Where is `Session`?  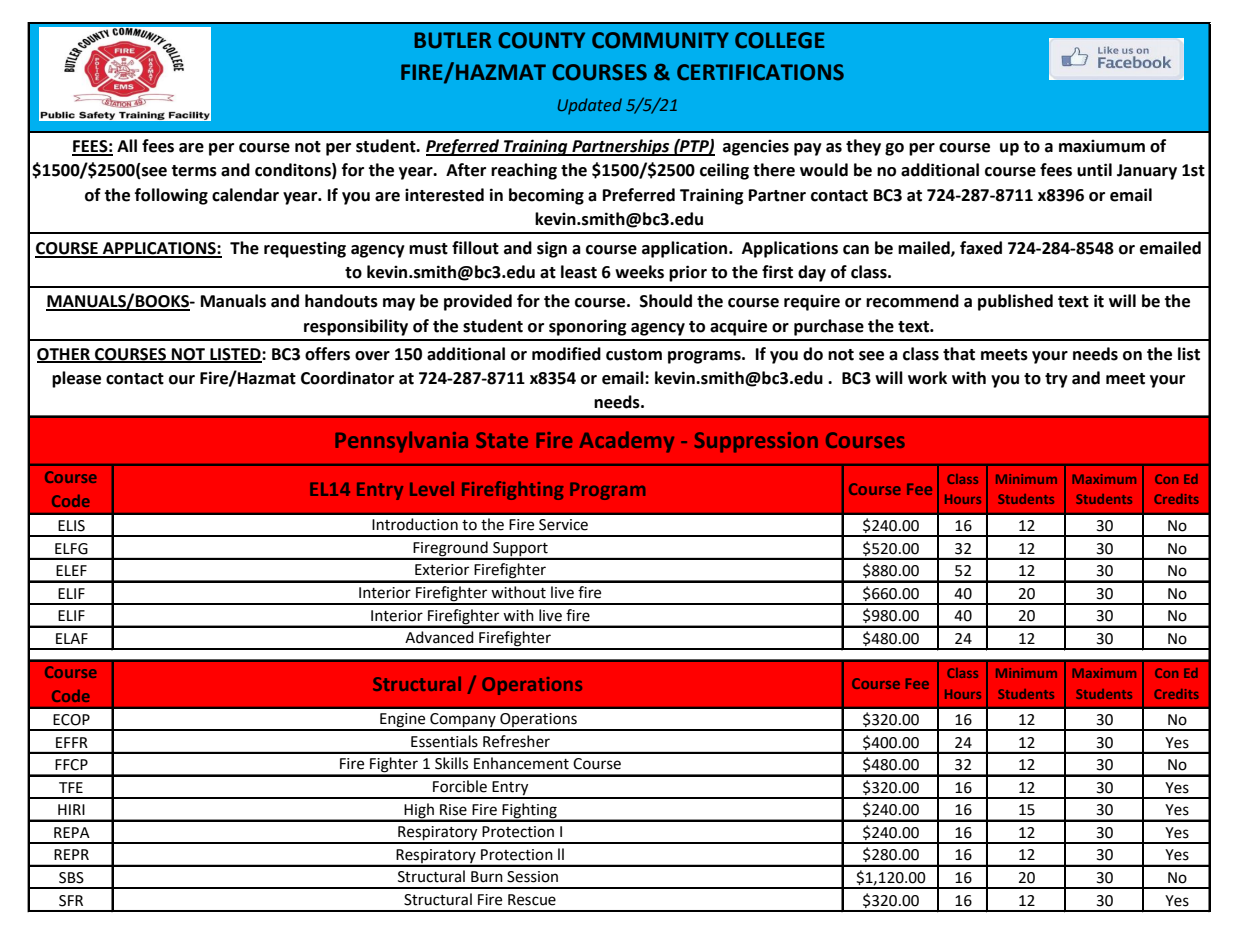 Session is located at coordinates (532, 877).
